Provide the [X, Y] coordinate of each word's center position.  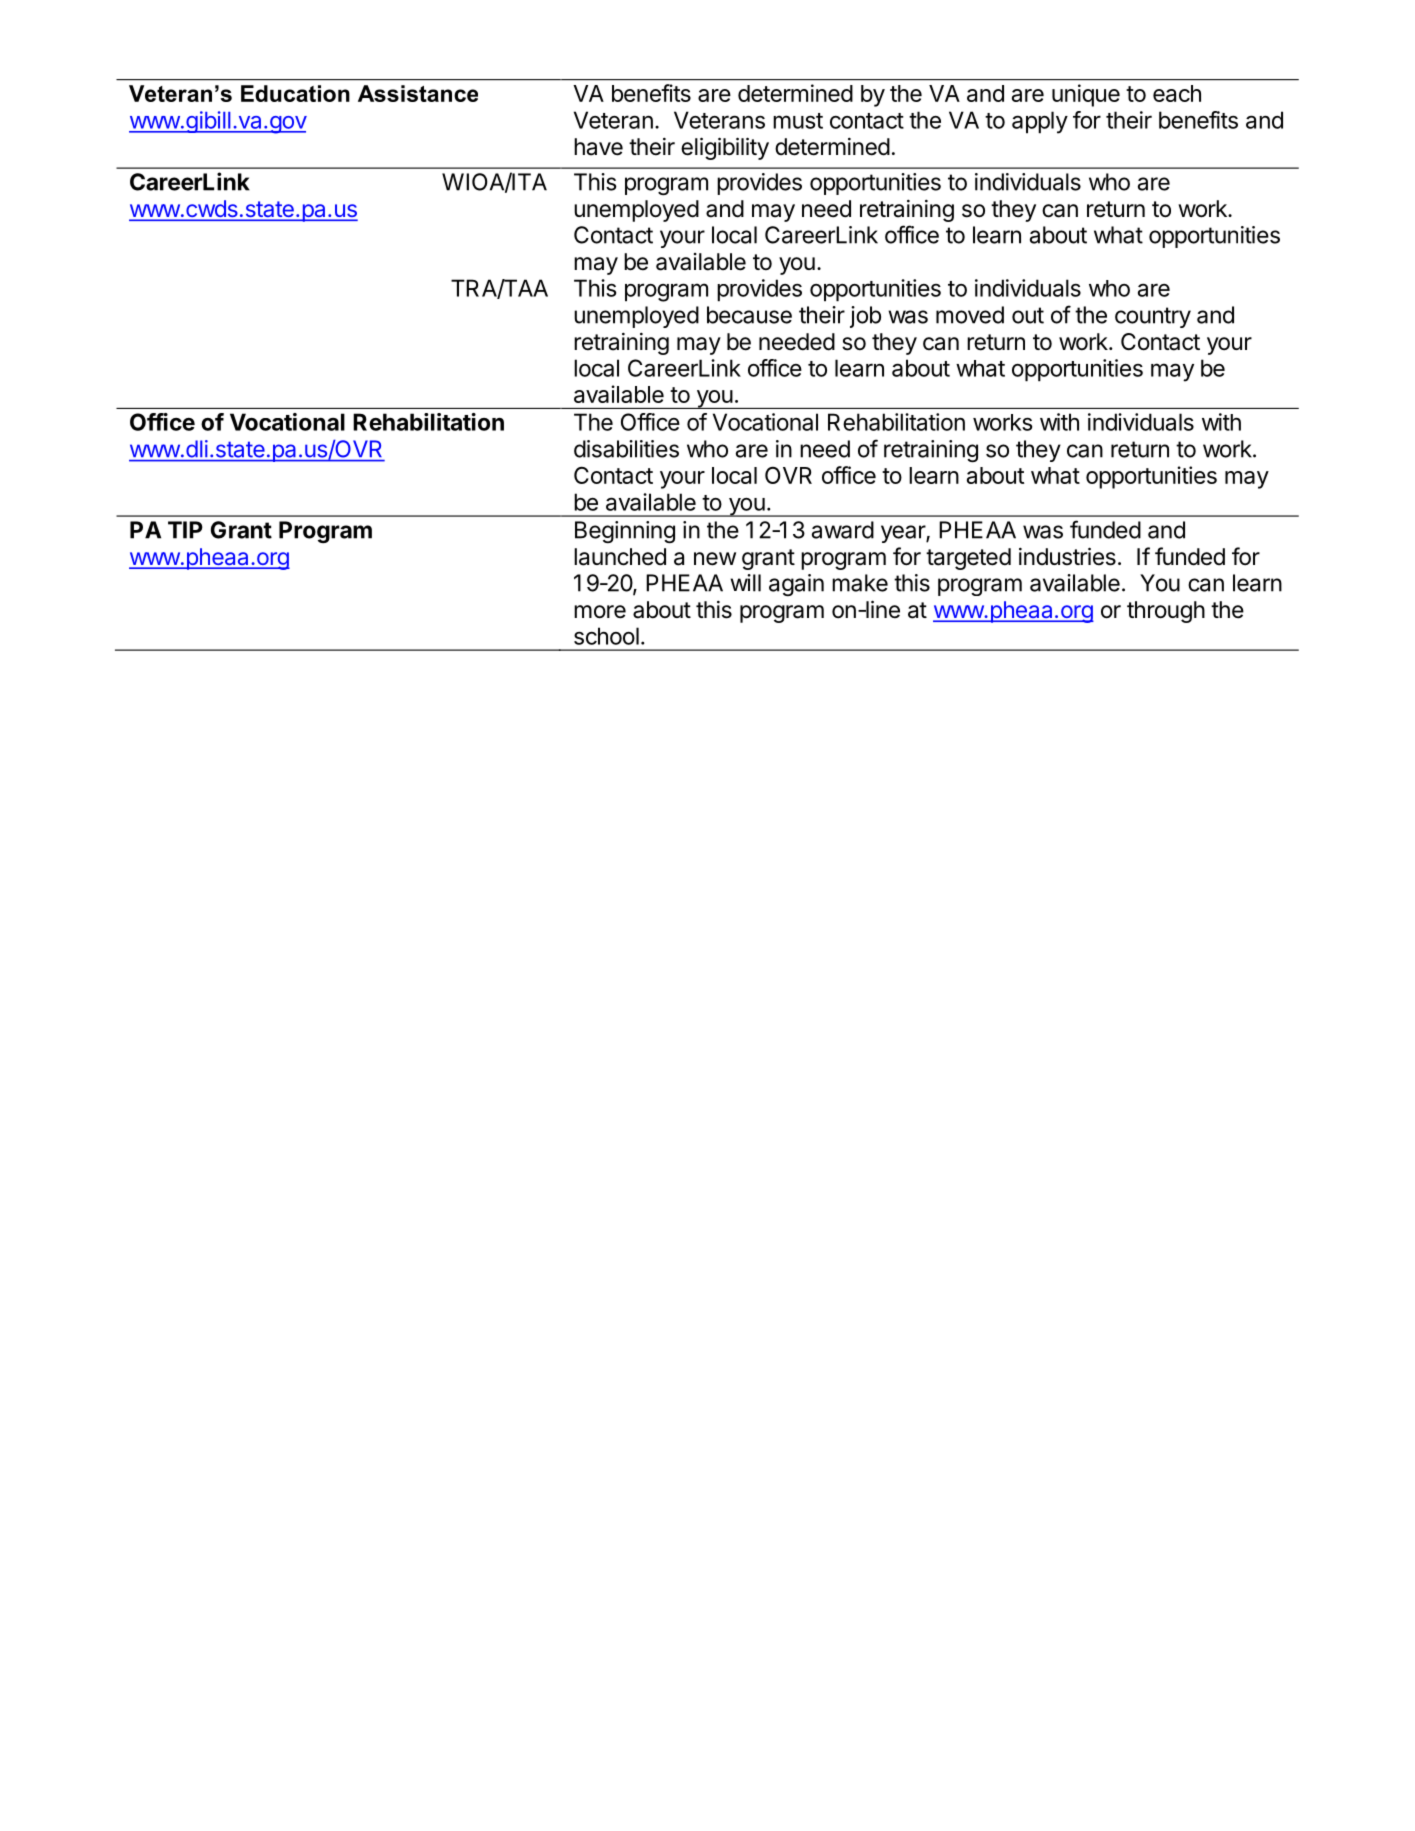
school [606, 636]
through [1166, 612]
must [798, 121]
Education [295, 93]
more [600, 612]
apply [1040, 122]
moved [970, 315]
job [865, 317]
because [749, 315]
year [904, 534]
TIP [185, 530]
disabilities [626, 449]
